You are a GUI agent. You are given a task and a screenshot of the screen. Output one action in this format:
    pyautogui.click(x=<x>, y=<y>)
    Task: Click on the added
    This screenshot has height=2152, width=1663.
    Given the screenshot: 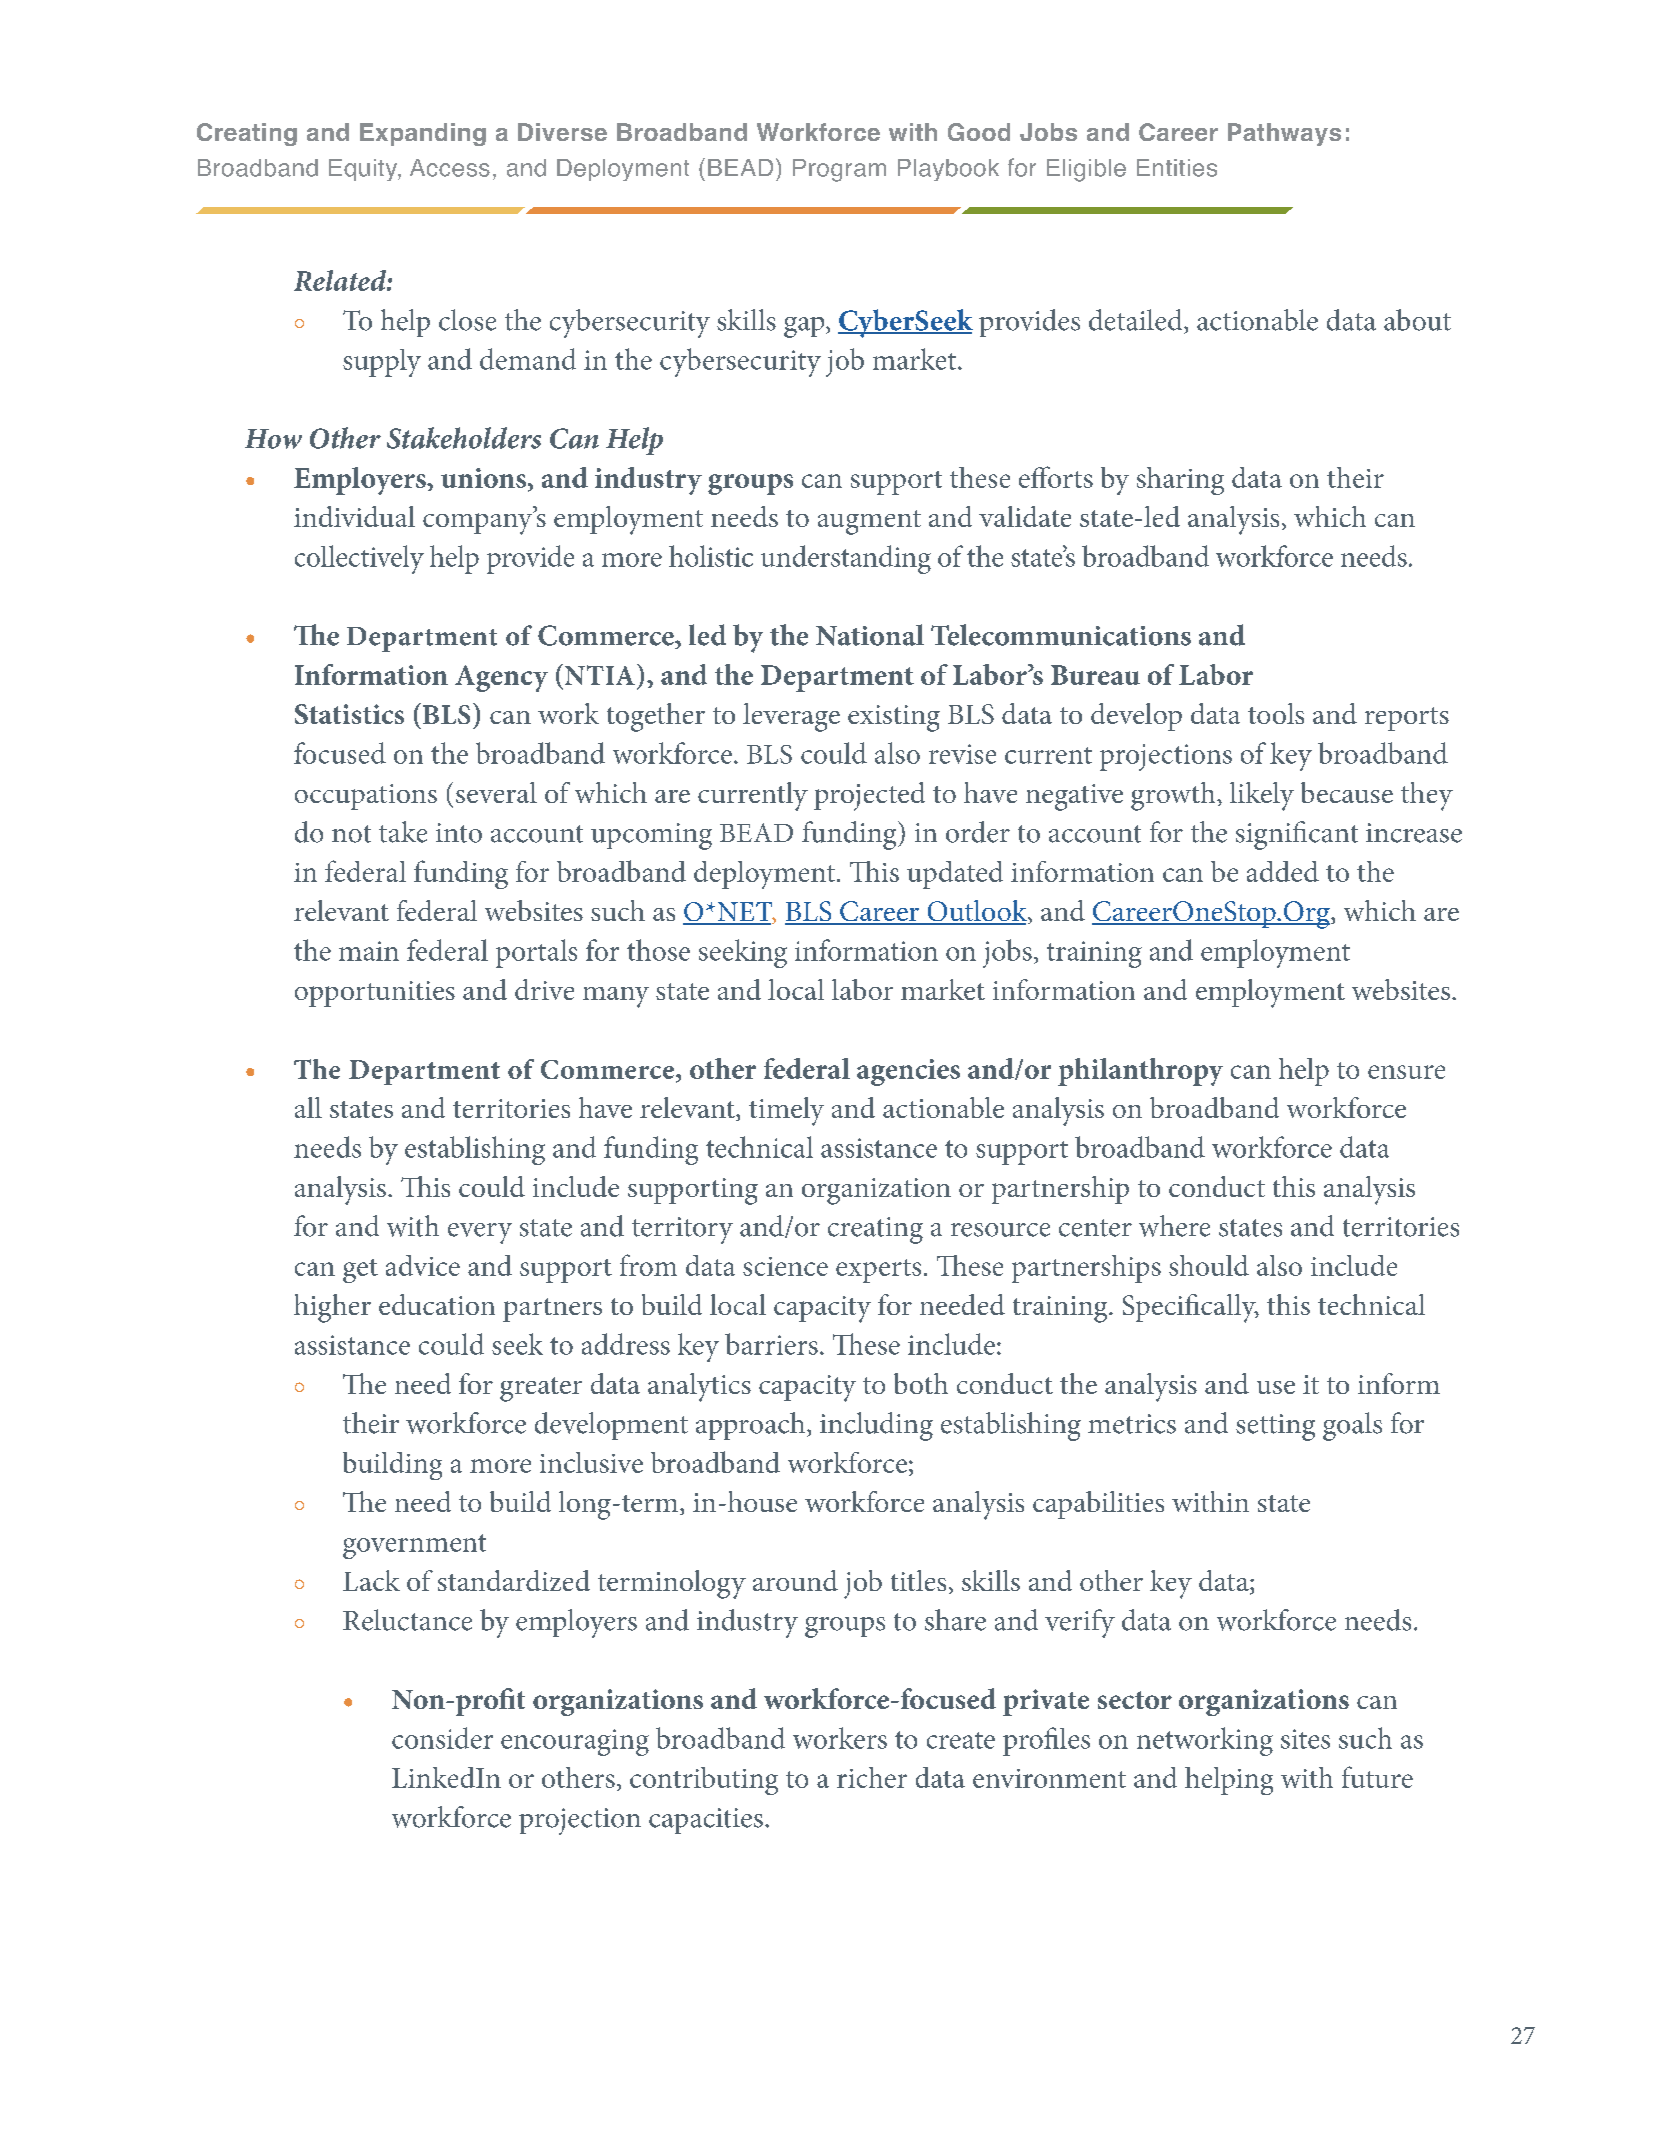 What is the action you would take?
    pyautogui.click(x=1283, y=871)
